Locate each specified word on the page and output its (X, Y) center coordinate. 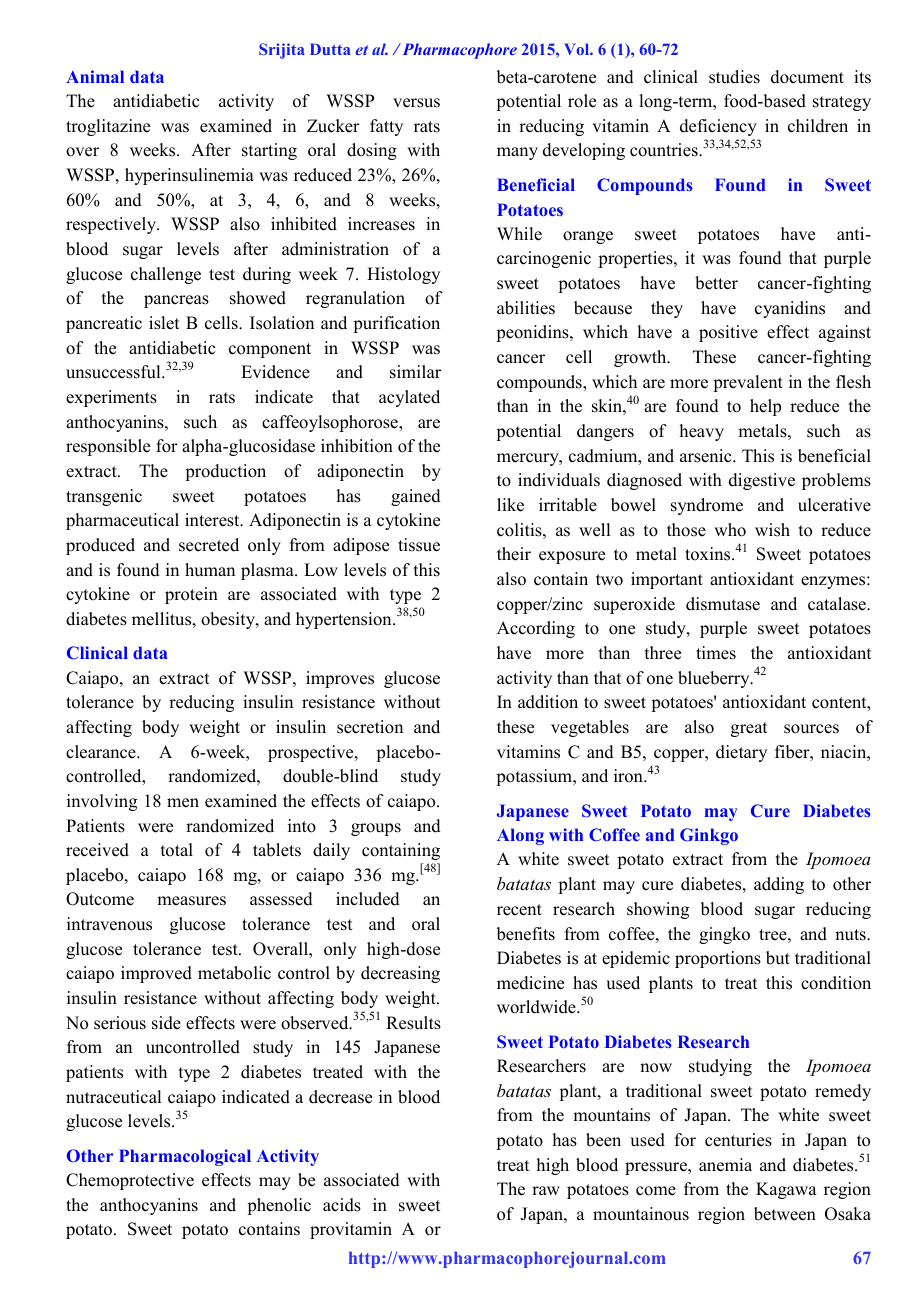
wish (772, 530)
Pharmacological (185, 1157)
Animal (95, 76)
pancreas (176, 301)
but (778, 958)
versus (416, 103)
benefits (526, 934)
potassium (535, 777)
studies (734, 77)
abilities (526, 308)
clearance (102, 752)
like (510, 505)
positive (728, 333)
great (749, 729)
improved (156, 974)
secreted (209, 545)
